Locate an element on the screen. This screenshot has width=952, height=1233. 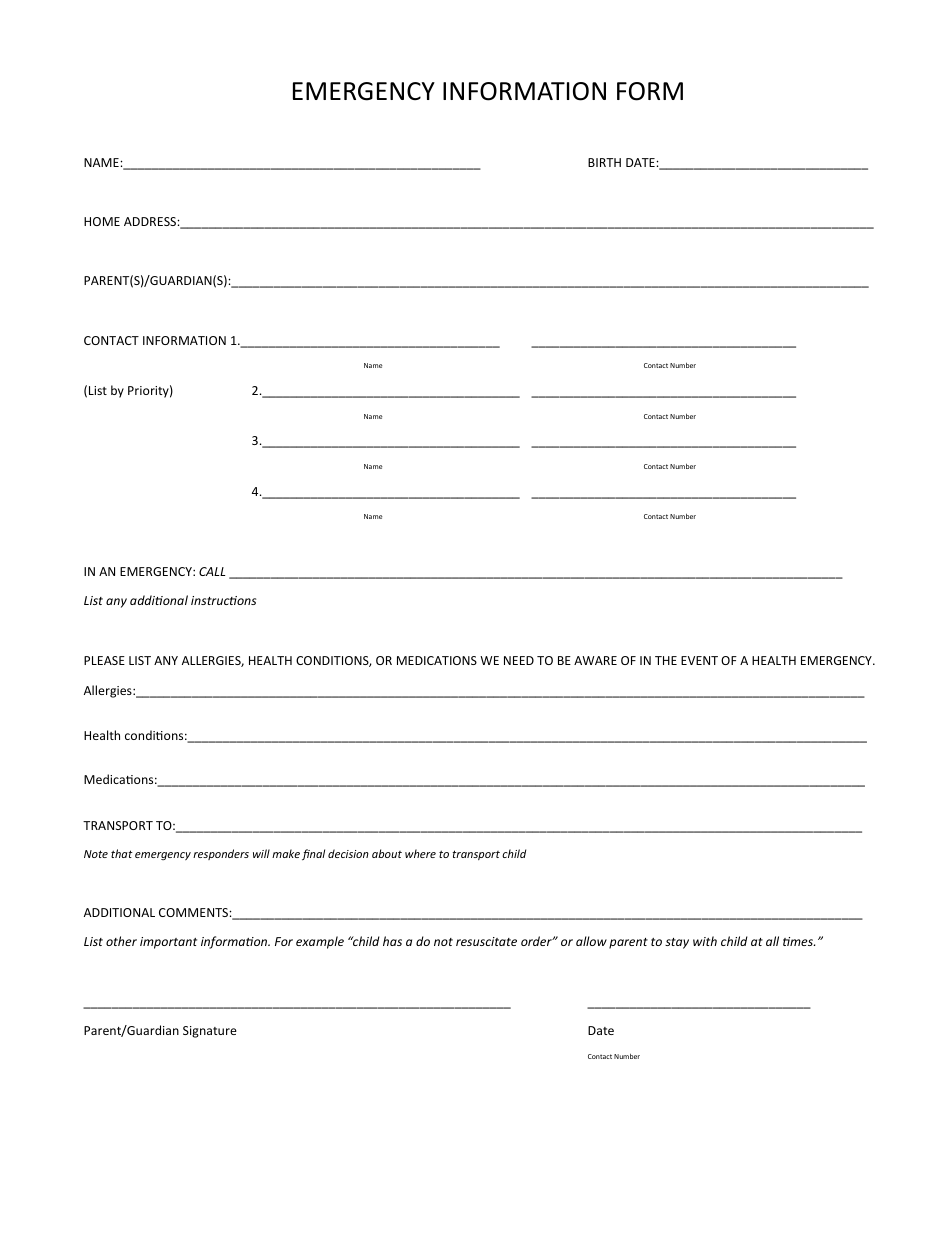
stay is located at coordinates (677, 943).
